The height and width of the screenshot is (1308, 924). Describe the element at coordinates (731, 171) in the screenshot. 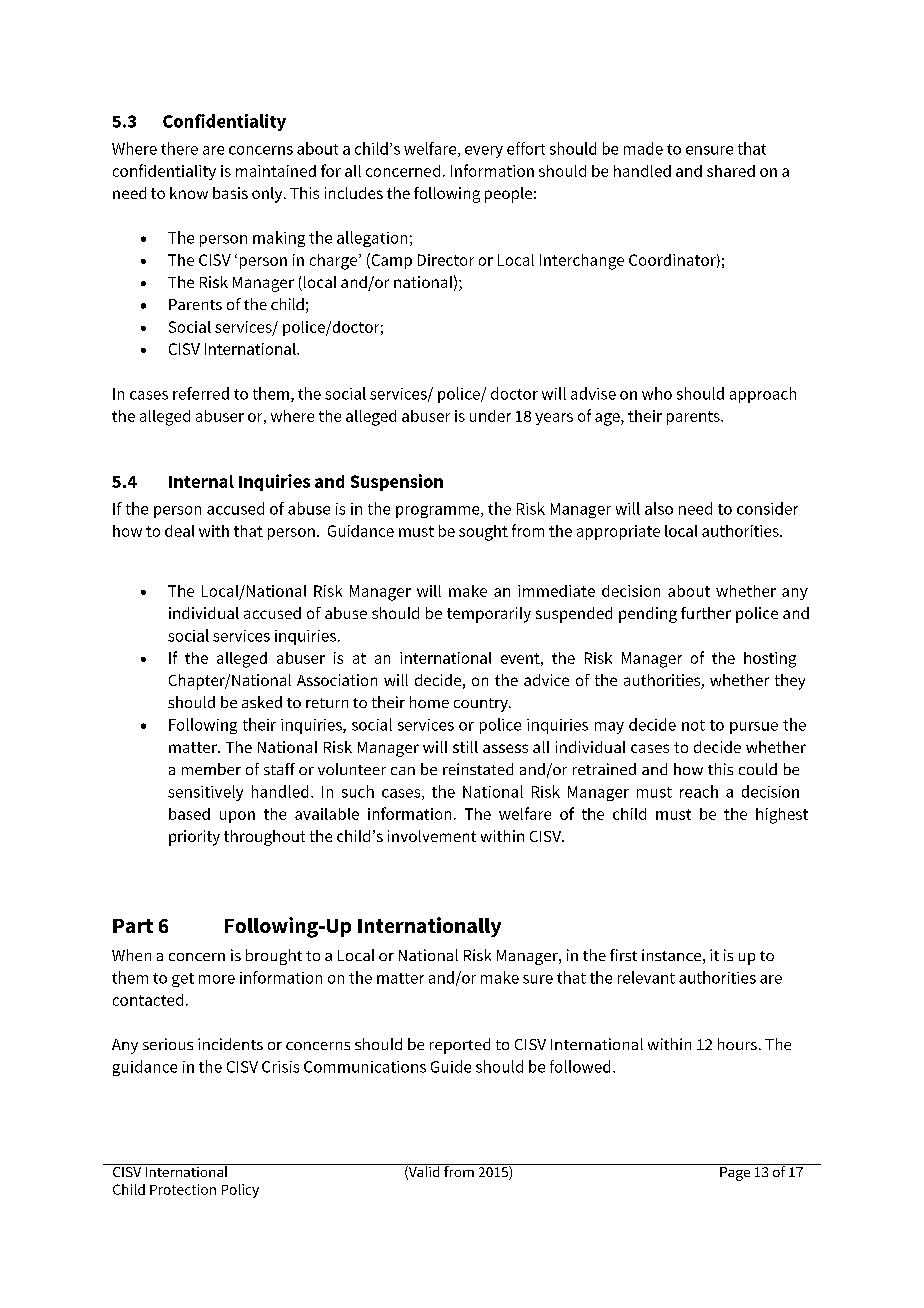

I see `shared` at that location.
